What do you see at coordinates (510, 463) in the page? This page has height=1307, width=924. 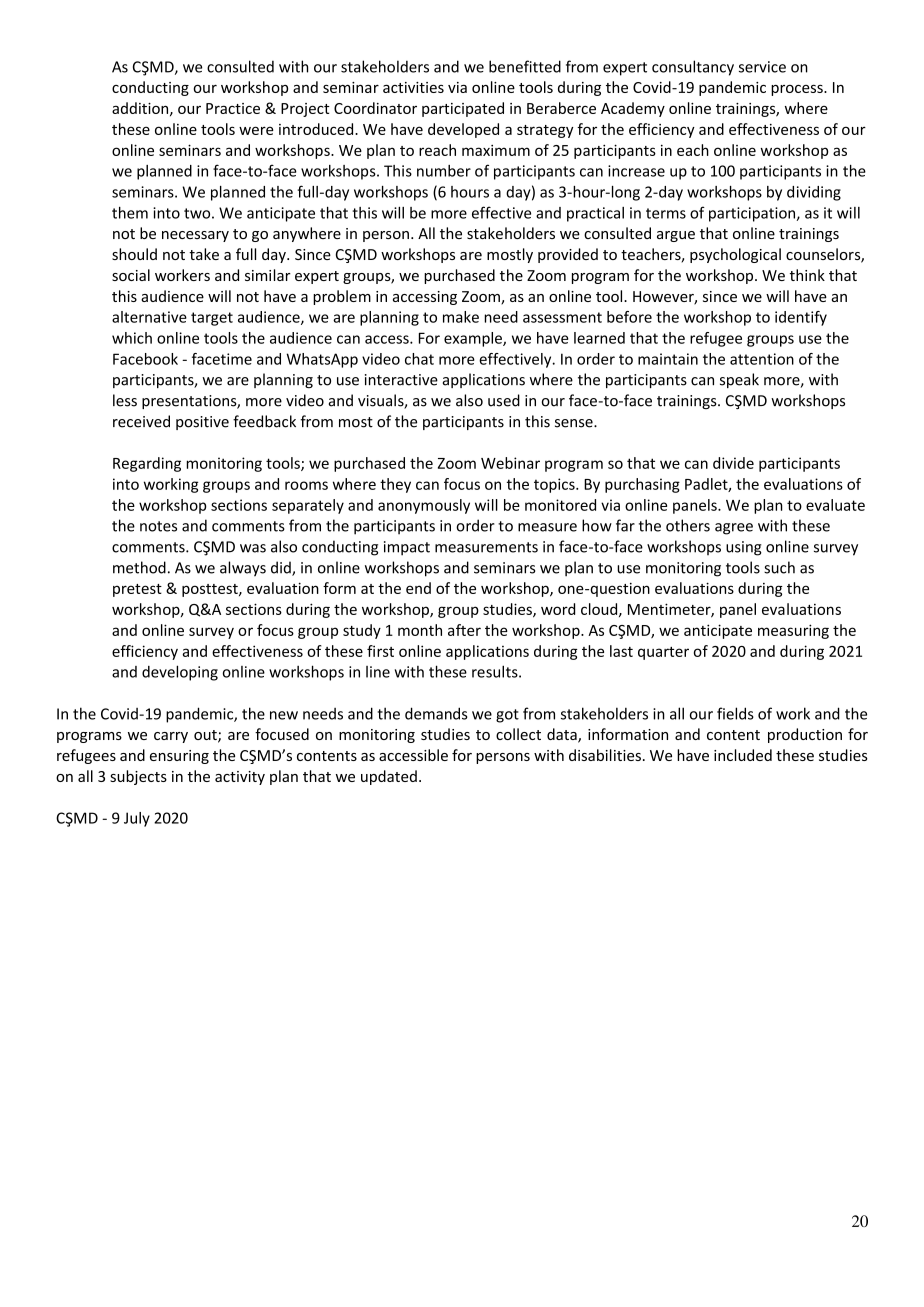 I see `Webinar` at bounding box center [510, 463].
